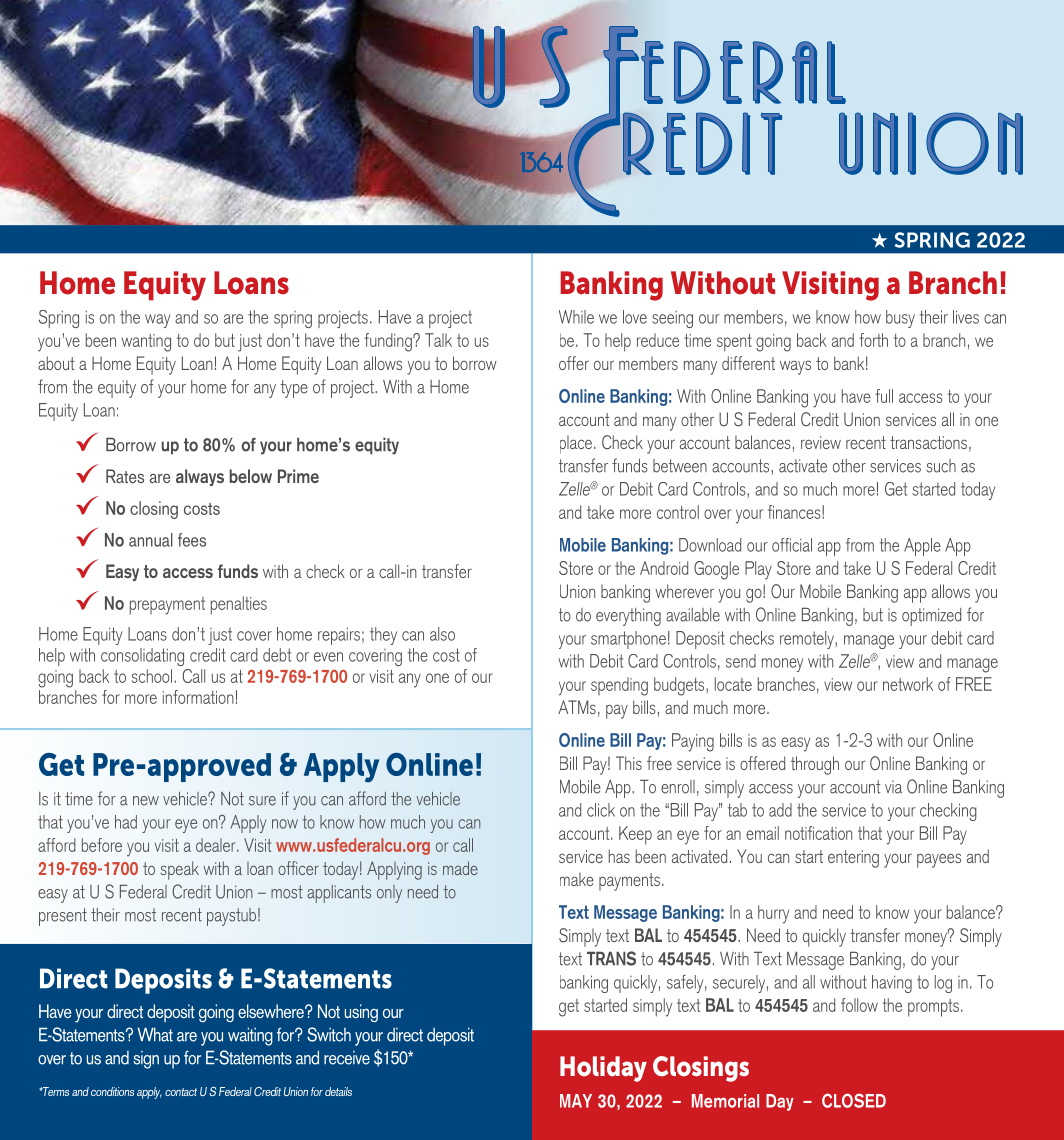 The image size is (1064, 1140). I want to click on wanting, so click(146, 343).
